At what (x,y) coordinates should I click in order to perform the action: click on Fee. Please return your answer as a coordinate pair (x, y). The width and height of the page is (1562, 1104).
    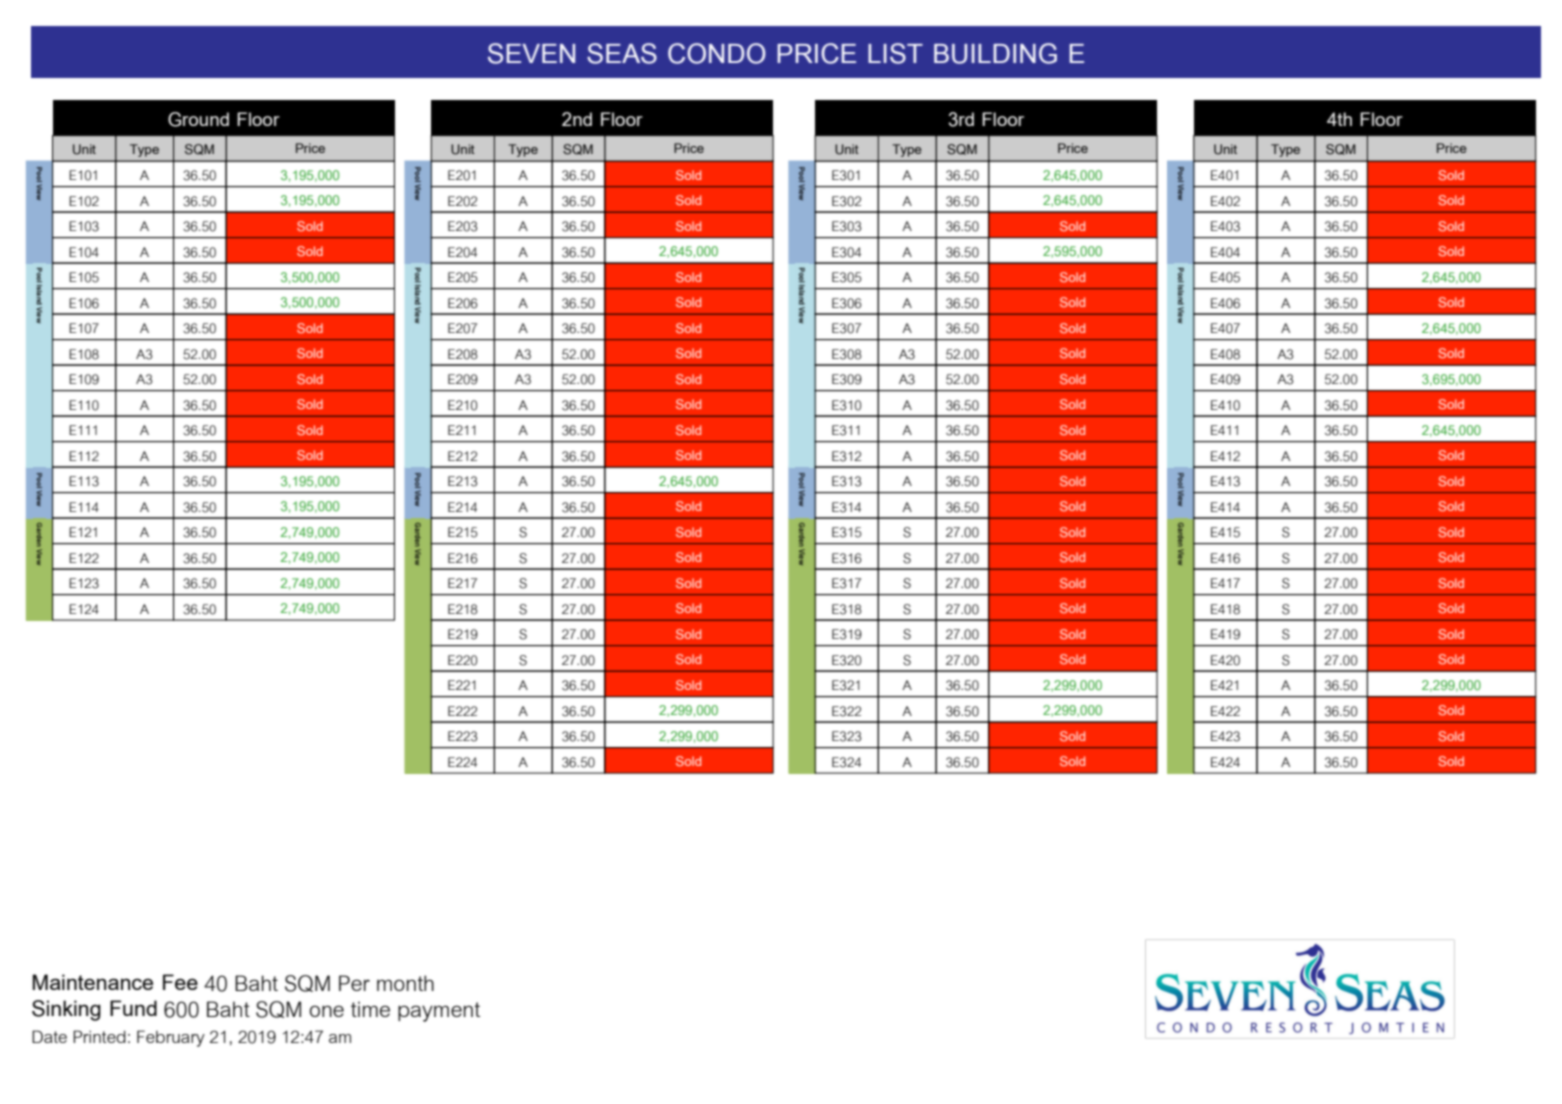
    Looking at the image, I should click on (180, 982).
